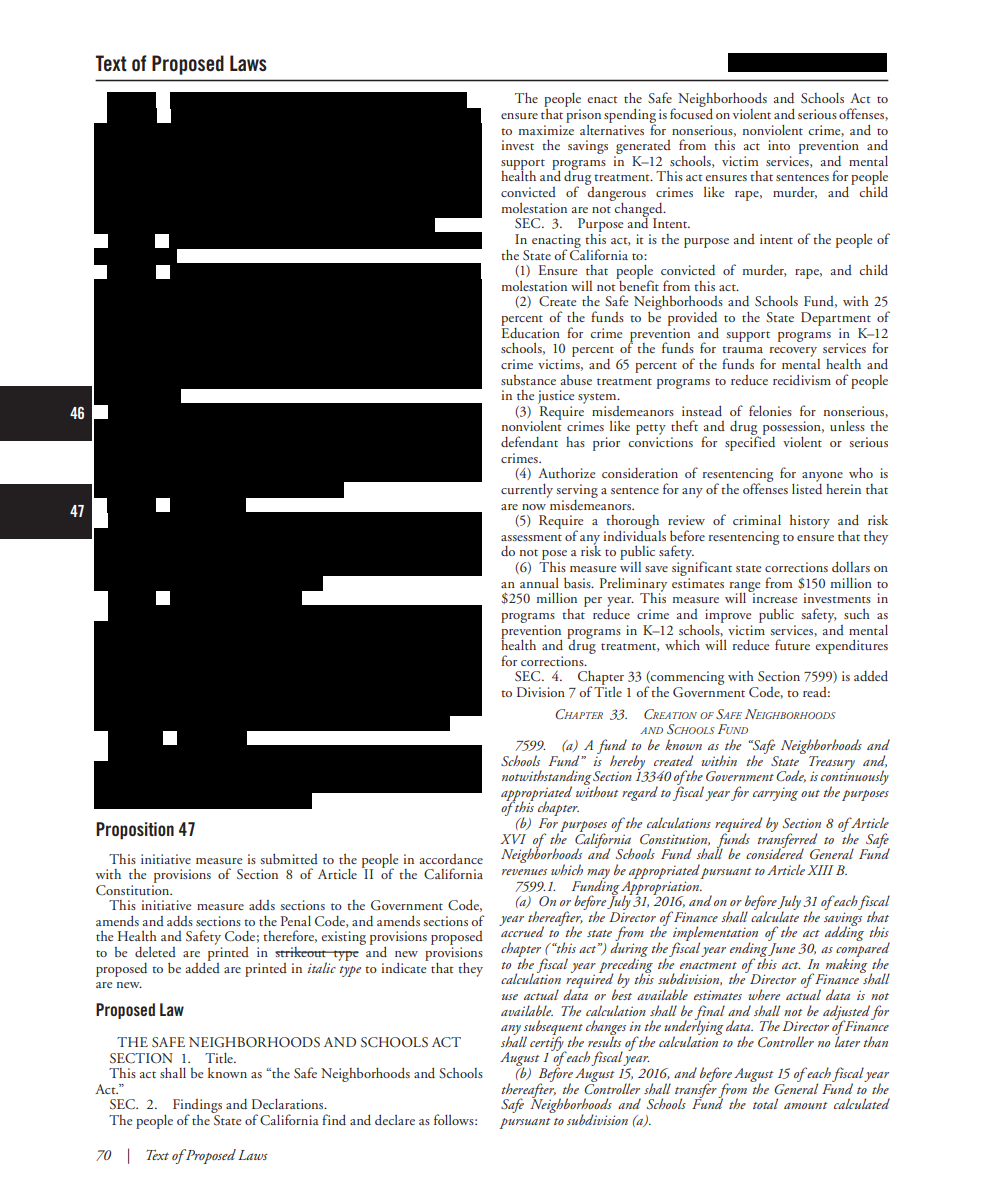 The height and width of the screenshot is (1204, 984). I want to click on XVI, so click(513, 839).
